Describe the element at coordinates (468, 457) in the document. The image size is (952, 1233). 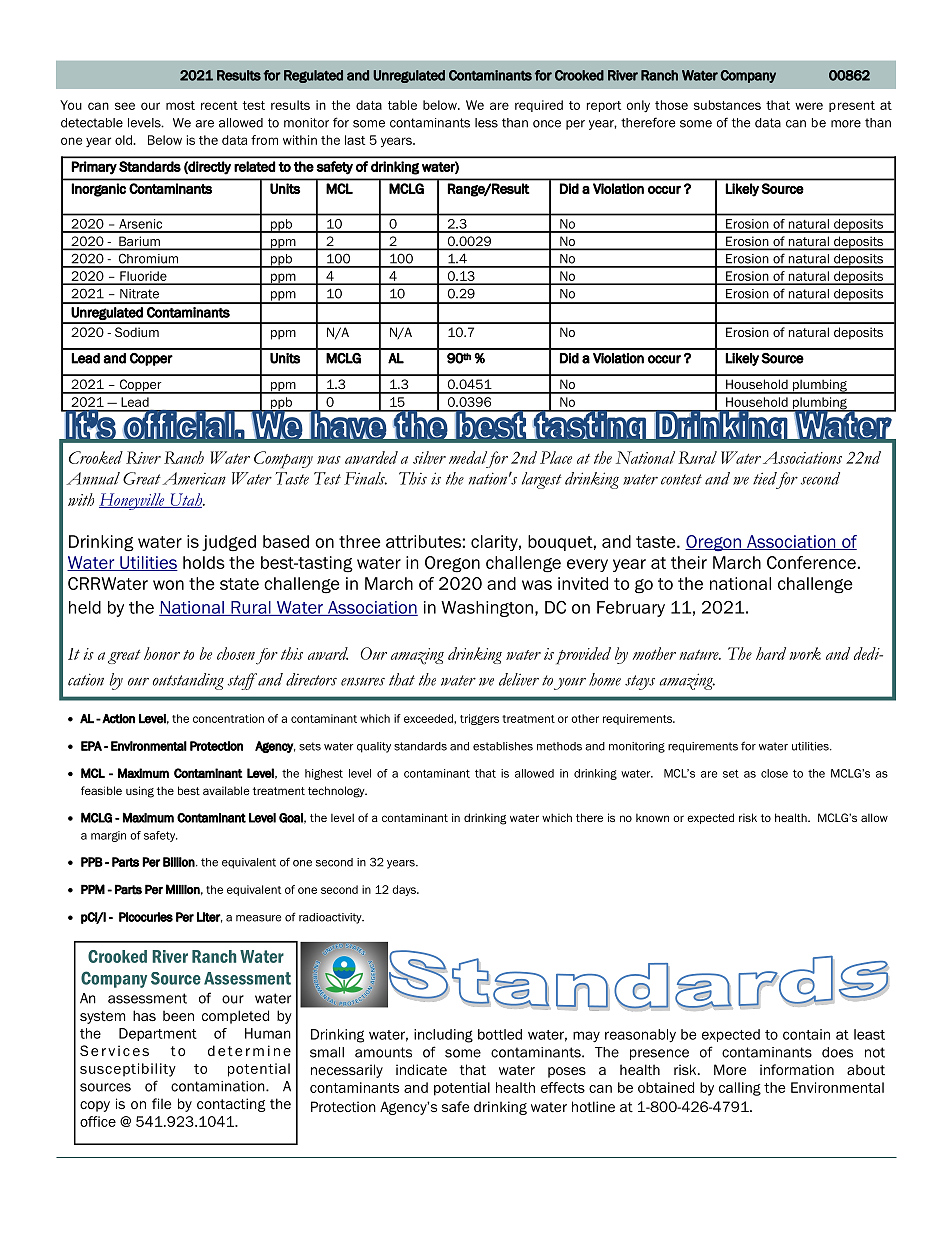
I see `medal` at that location.
